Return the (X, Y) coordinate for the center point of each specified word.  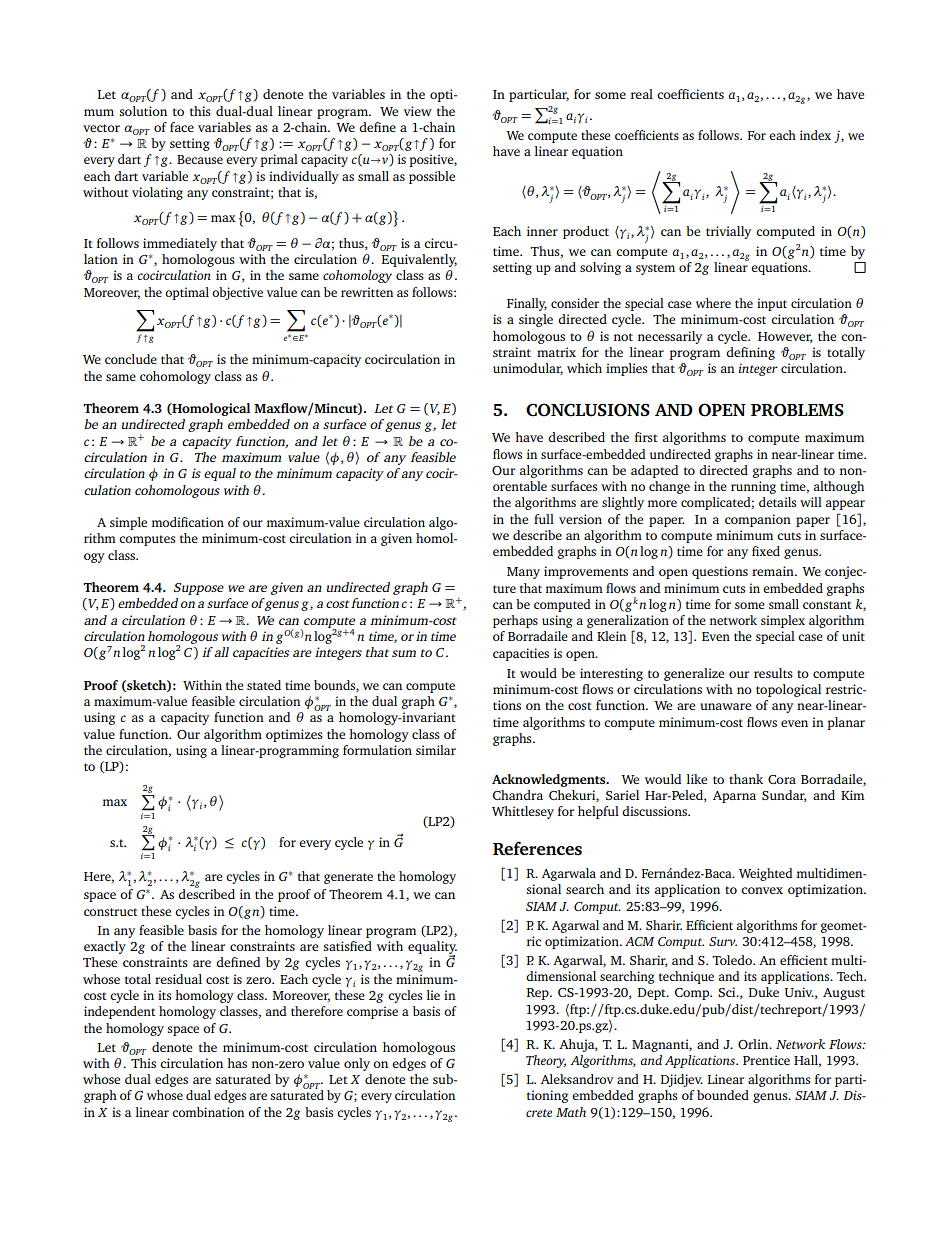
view (417, 111)
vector (101, 128)
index (815, 135)
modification (188, 522)
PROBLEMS (797, 410)
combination (208, 1112)
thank (746, 779)
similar (436, 750)
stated (264, 685)
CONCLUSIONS (588, 410)
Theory (546, 1061)
